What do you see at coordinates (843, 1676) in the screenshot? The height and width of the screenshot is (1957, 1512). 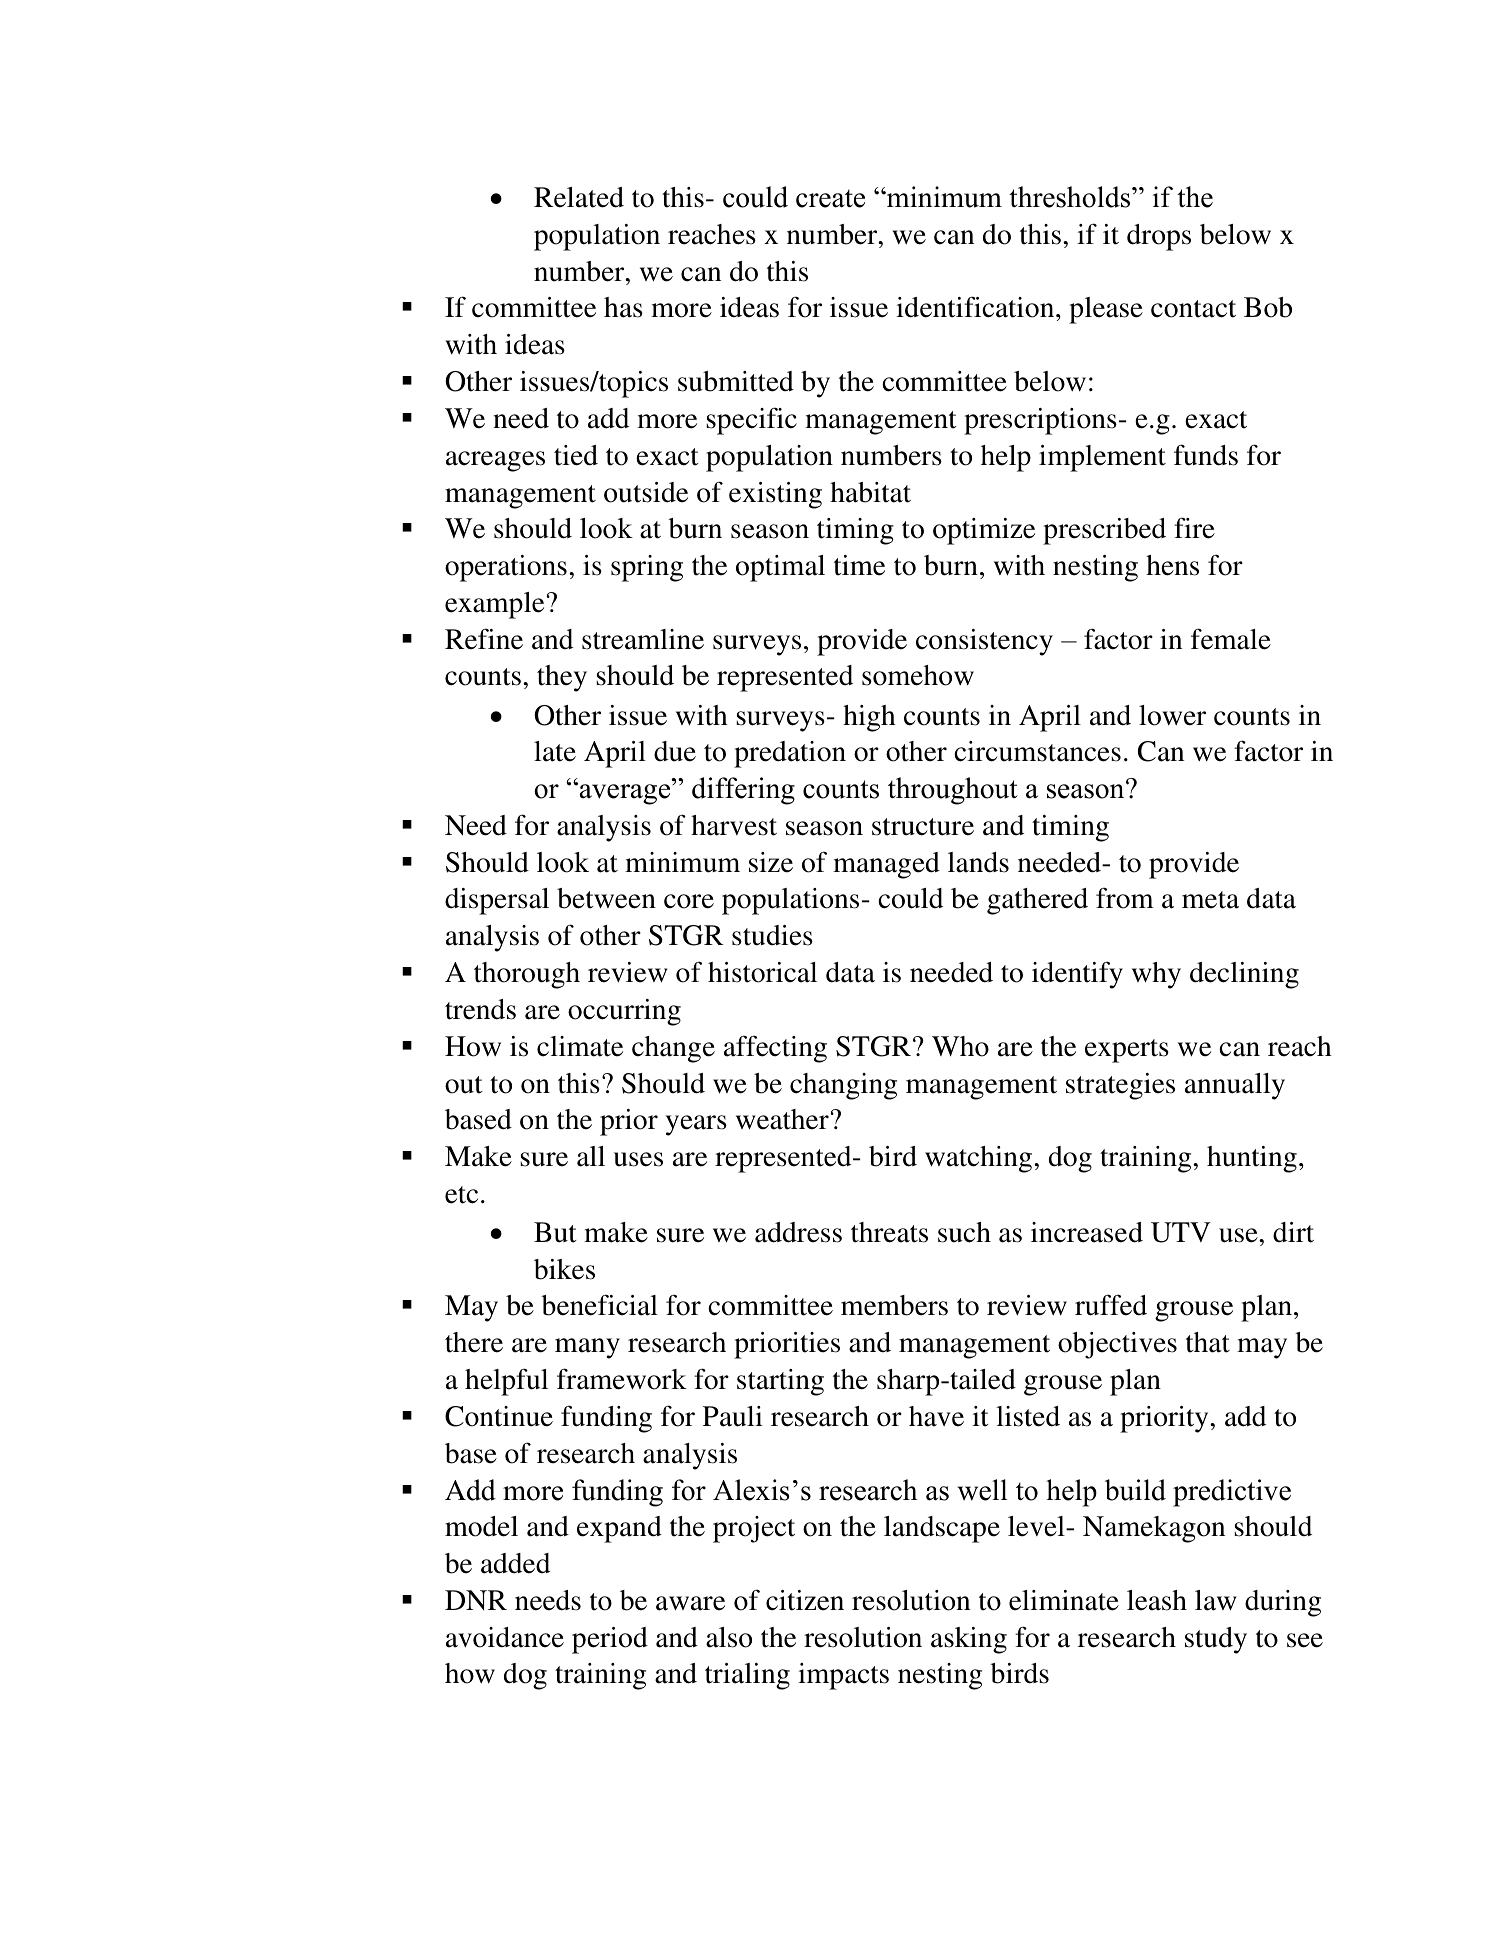 I see `impacts` at bounding box center [843, 1676].
